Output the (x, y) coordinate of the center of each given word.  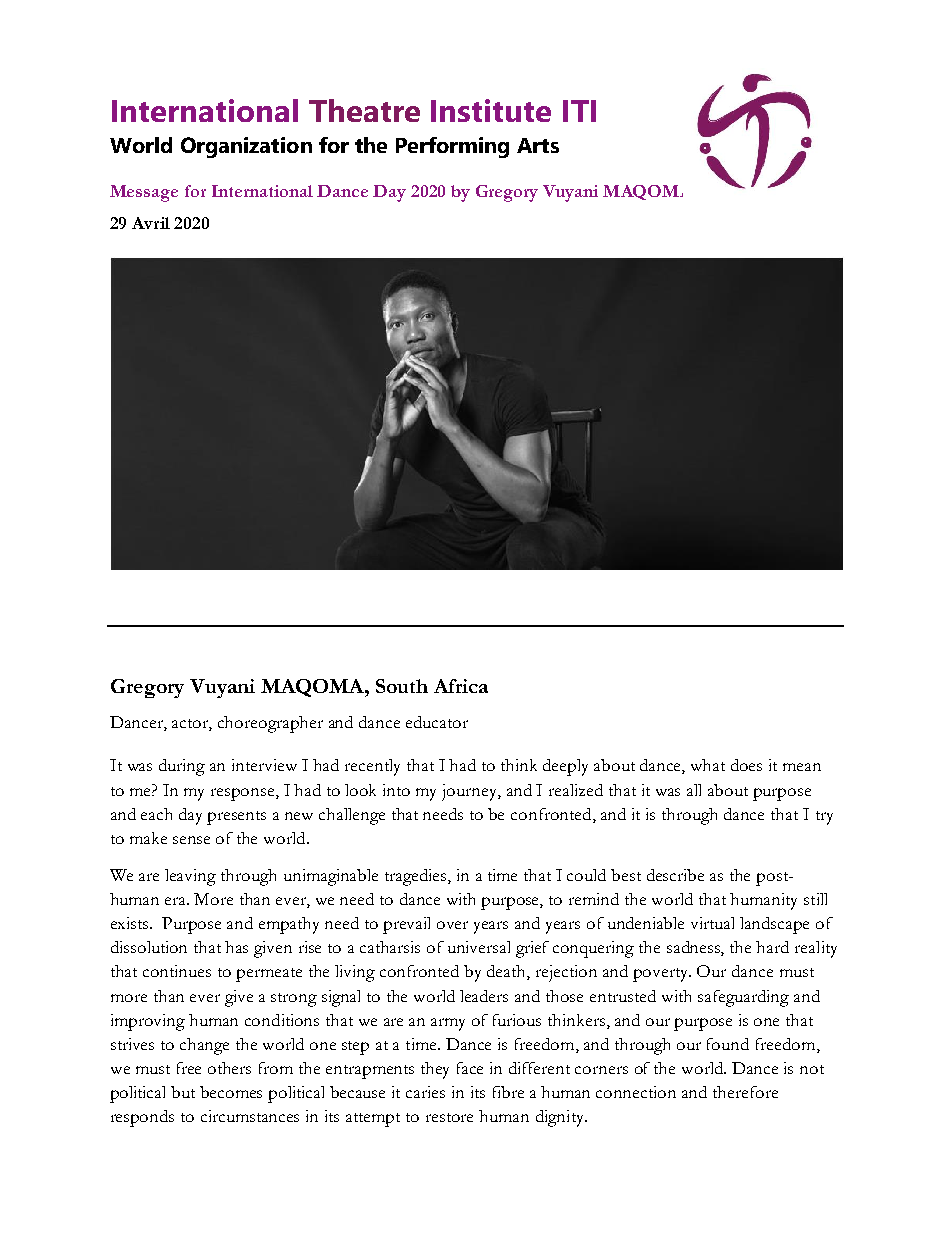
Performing (452, 147)
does (746, 765)
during (182, 767)
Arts (538, 145)
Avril (151, 223)
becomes (231, 1092)
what (708, 765)
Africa (461, 686)
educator (437, 722)
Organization (246, 147)
